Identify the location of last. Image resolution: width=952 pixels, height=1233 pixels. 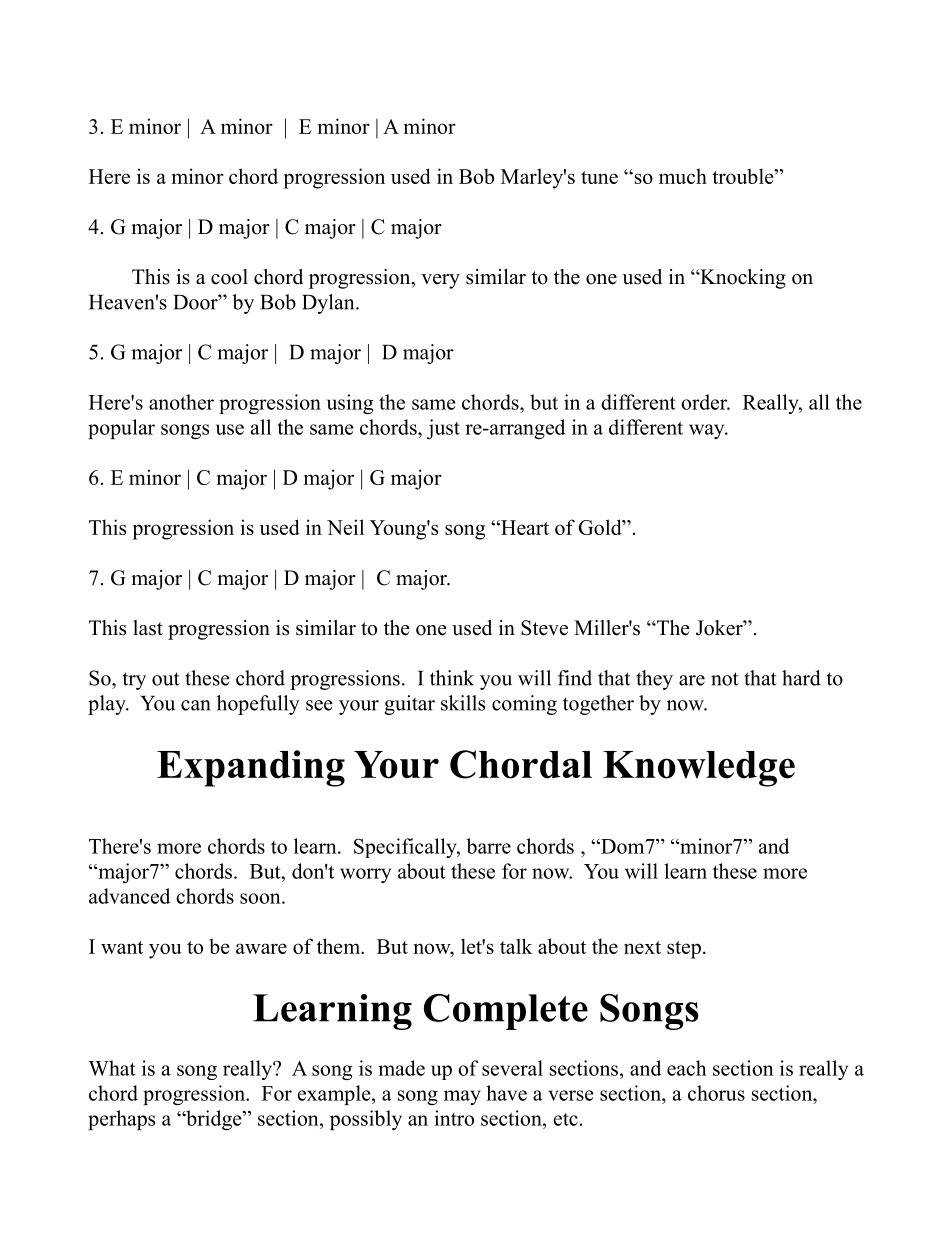
(148, 628).
